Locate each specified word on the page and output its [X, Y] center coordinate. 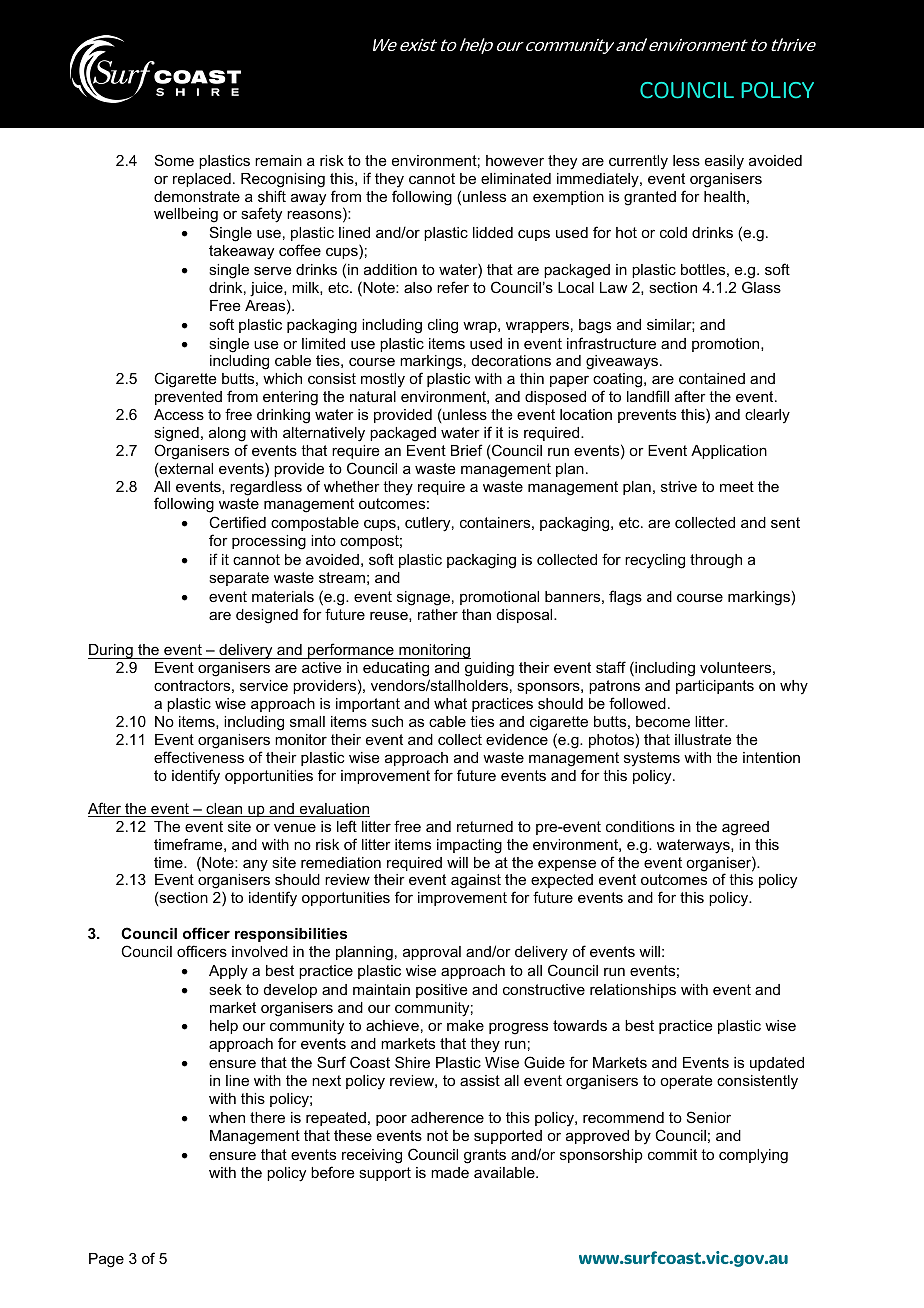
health [724, 196]
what [450, 703]
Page [106, 1260]
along [227, 434]
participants [715, 687]
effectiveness [199, 757]
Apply [228, 972]
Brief [467, 450]
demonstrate [197, 196]
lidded [493, 232]
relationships [633, 991]
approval [432, 953]
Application [729, 452]
